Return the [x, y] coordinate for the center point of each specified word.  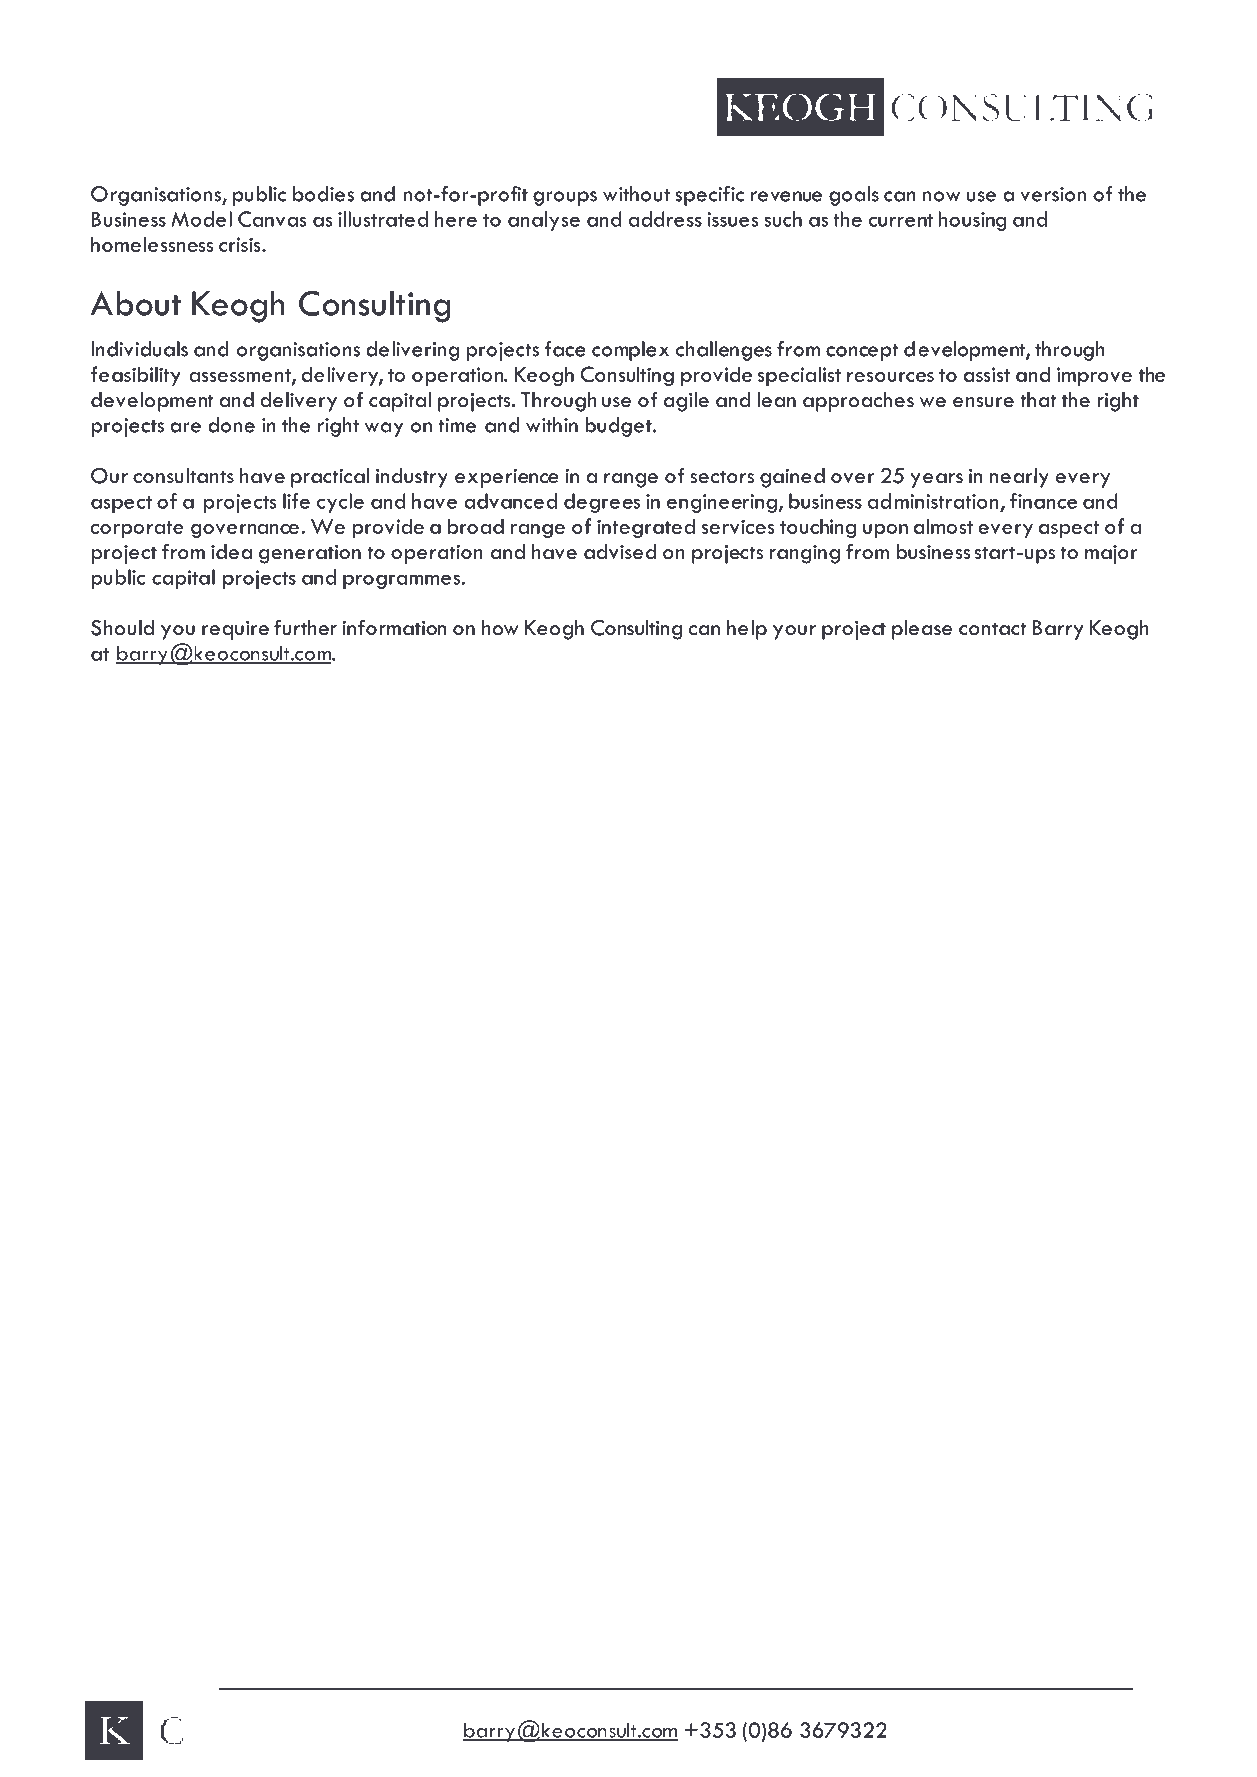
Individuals [139, 349]
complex [630, 351]
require [235, 630]
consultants [183, 476]
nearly [1019, 478]
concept [862, 352]
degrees [602, 503]
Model [201, 219]
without [636, 194]
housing [972, 221]
